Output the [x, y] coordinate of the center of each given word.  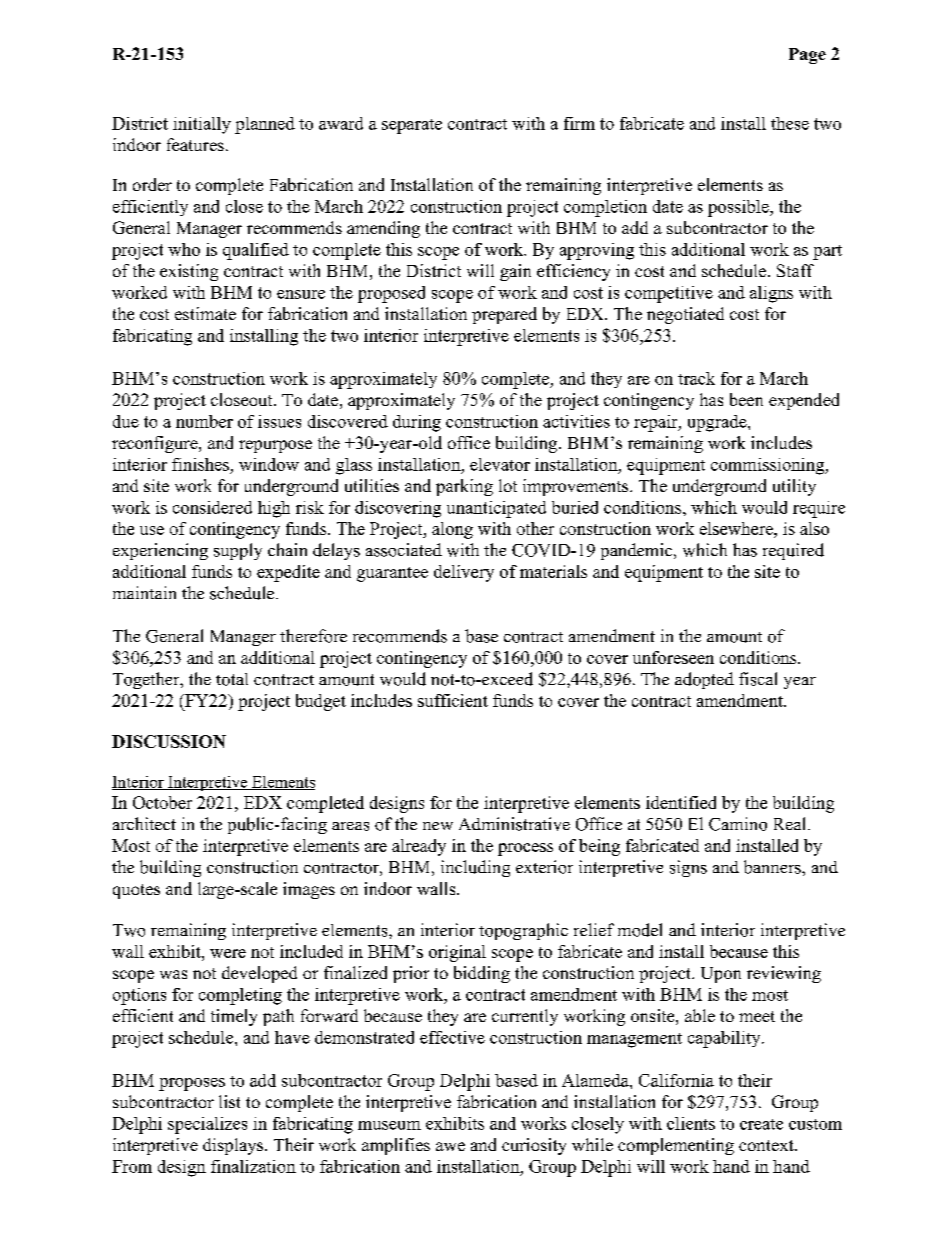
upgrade [718, 423]
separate [412, 126]
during [417, 423]
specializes [207, 1125]
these [790, 123]
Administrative [514, 824]
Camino [738, 824]
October [162, 802]
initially [202, 125]
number [204, 421]
